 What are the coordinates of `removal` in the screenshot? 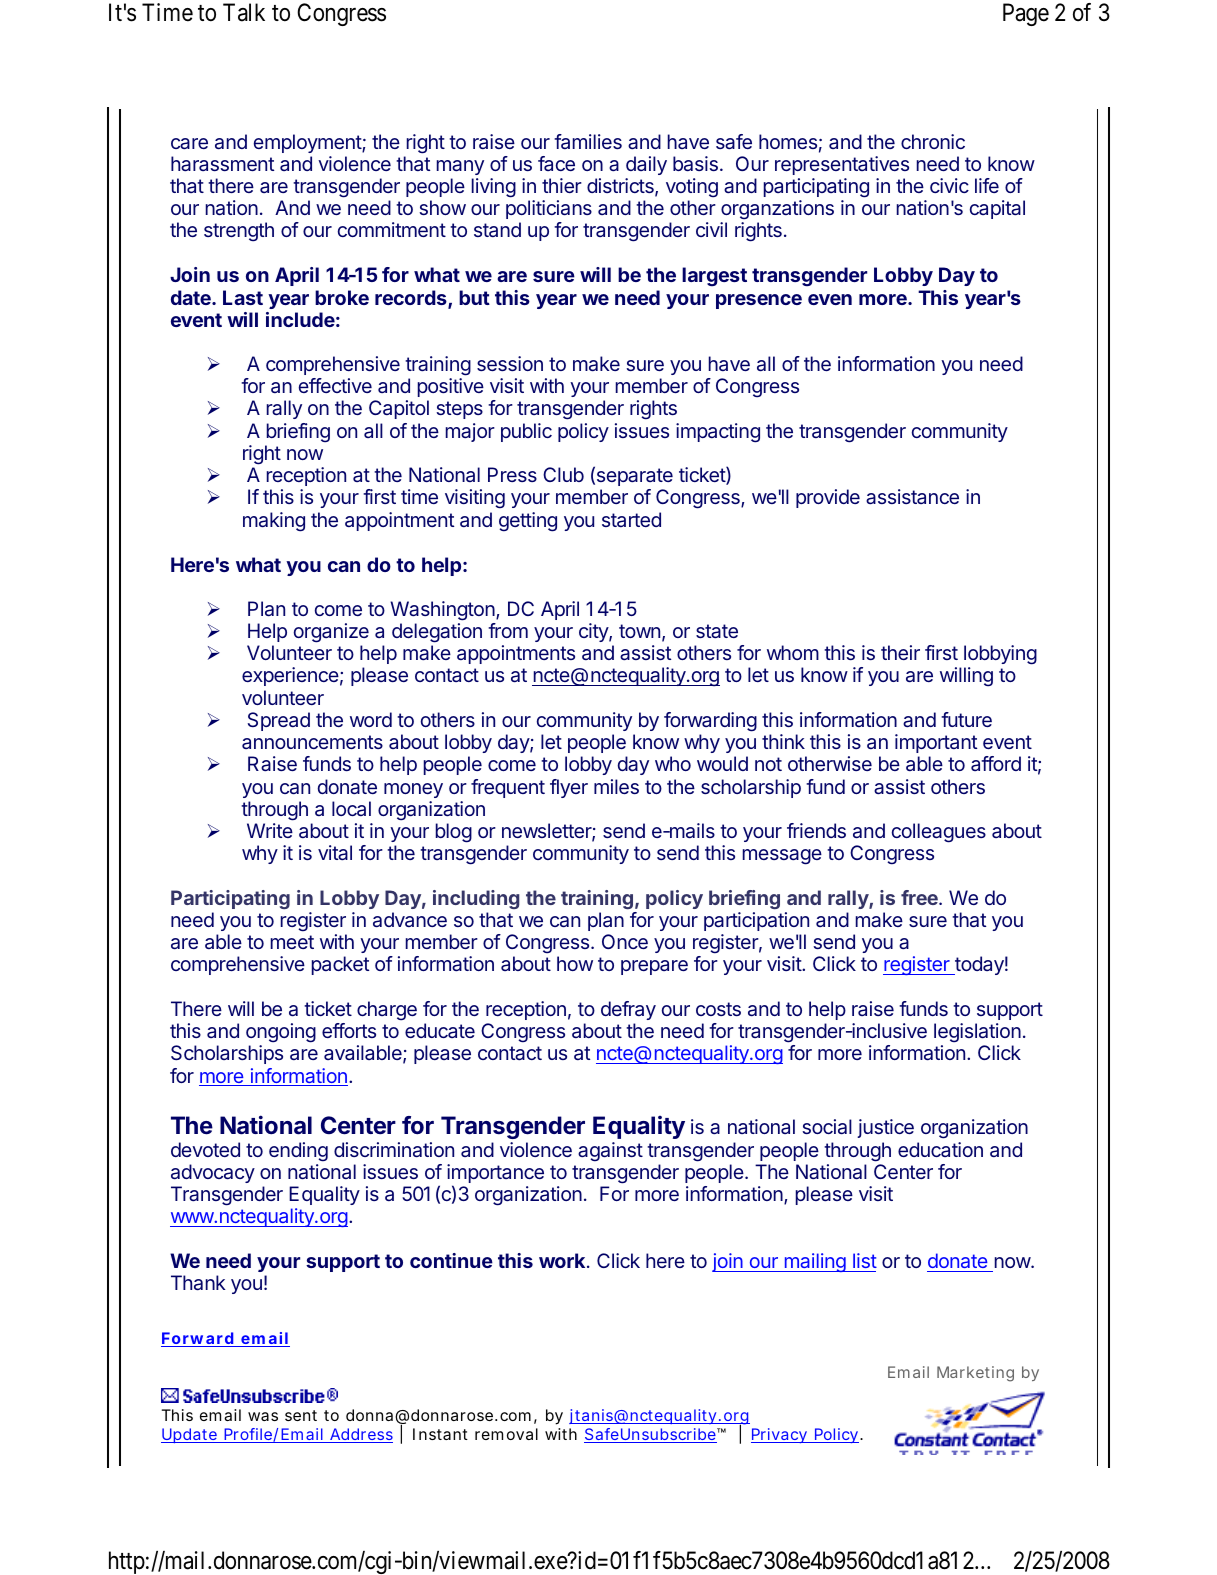 It's located at (506, 1434).
